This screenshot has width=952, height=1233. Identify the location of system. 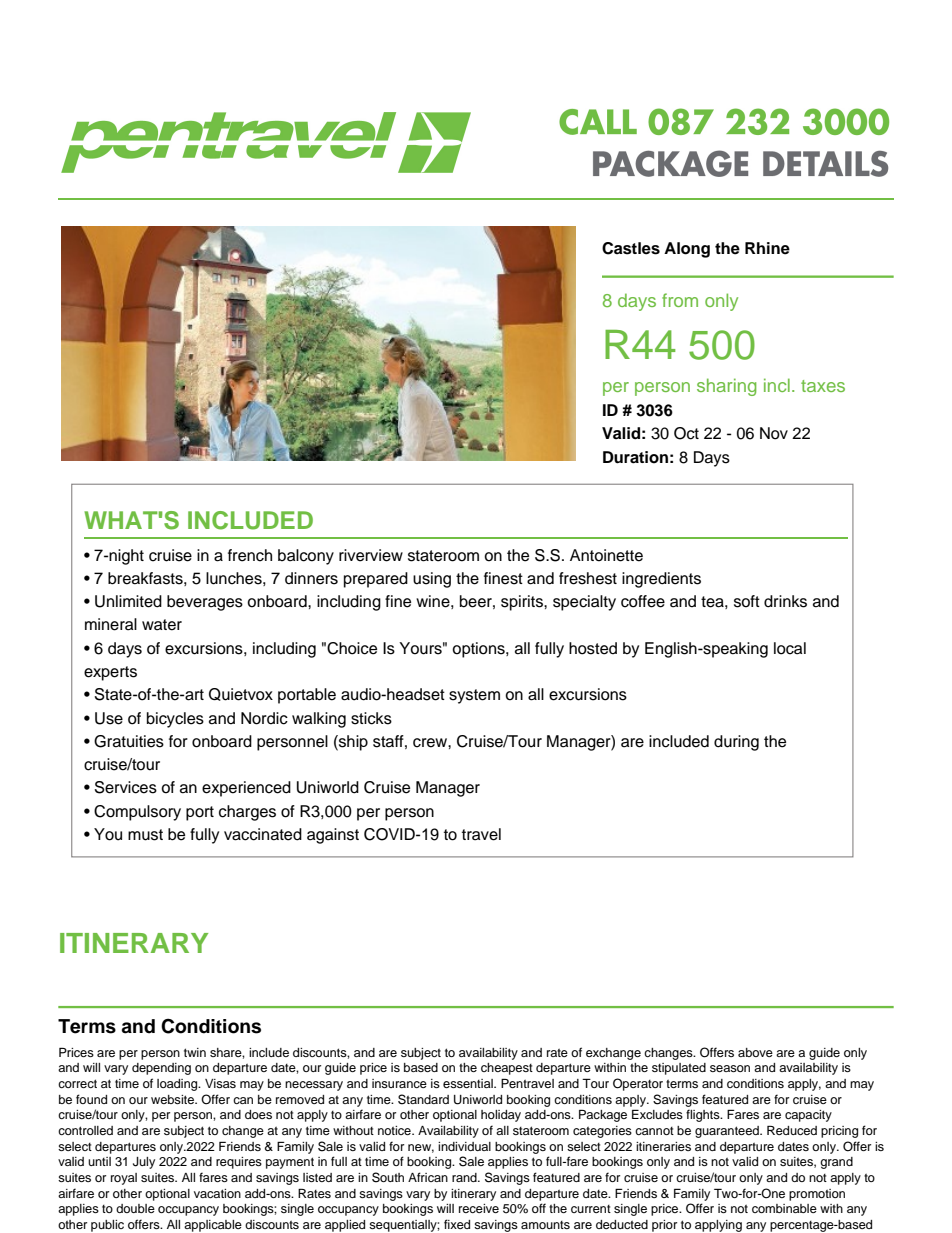
(474, 696).
